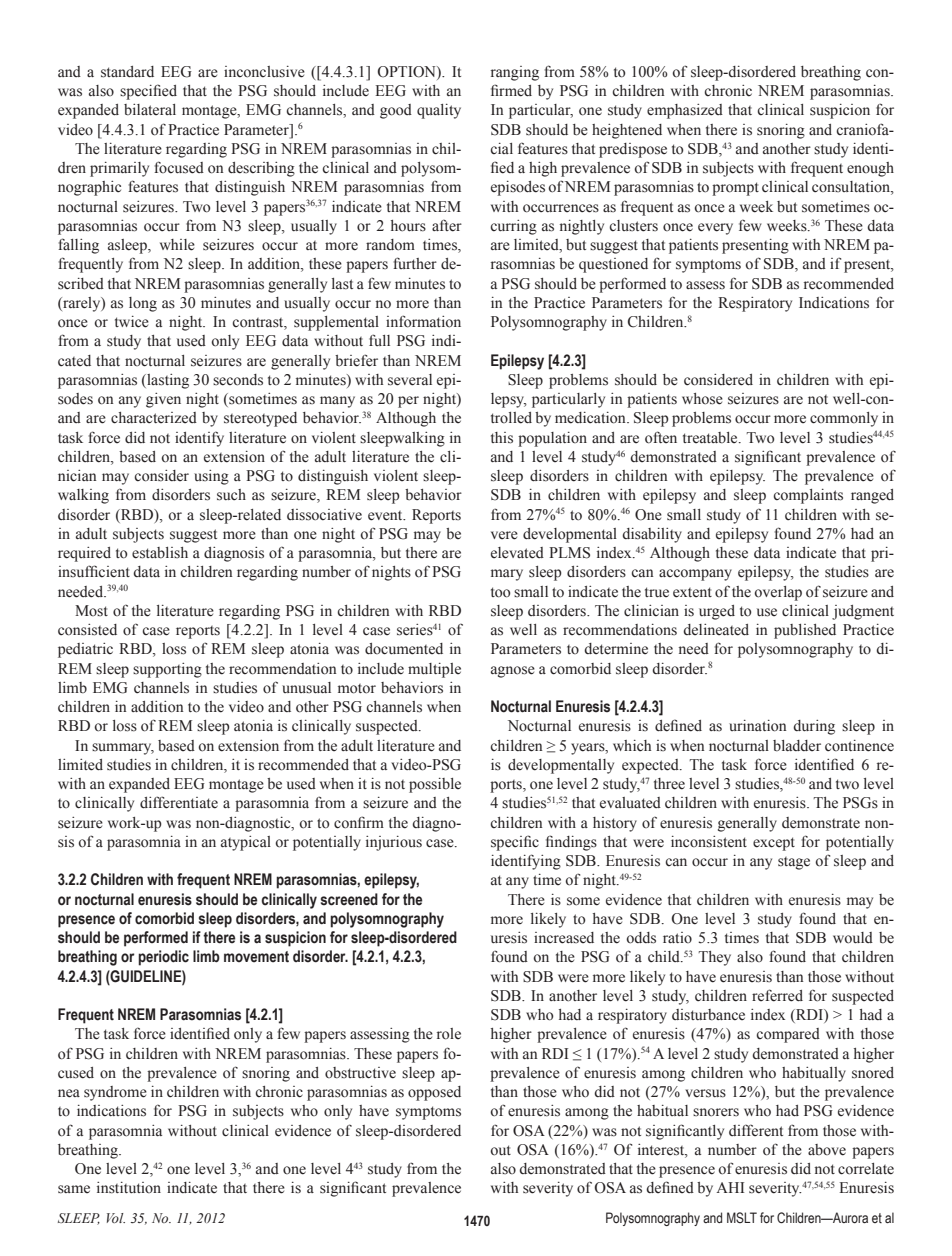 This screenshot has width=952, height=1256. I want to click on multiple, so click(434, 670).
